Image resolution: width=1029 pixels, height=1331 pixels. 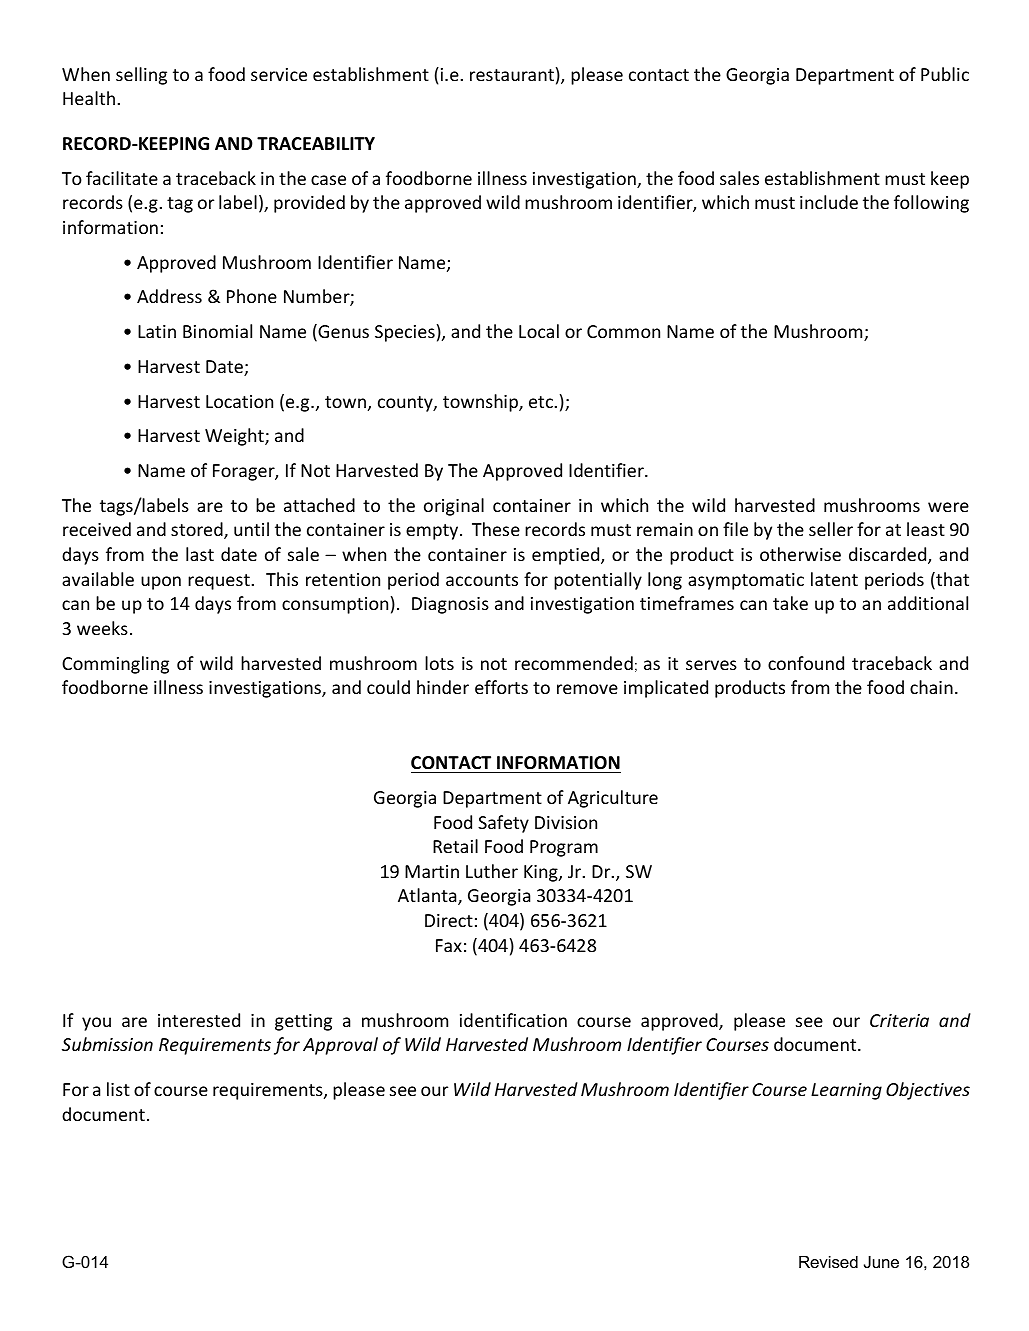 I want to click on Public, so click(x=945, y=74).
